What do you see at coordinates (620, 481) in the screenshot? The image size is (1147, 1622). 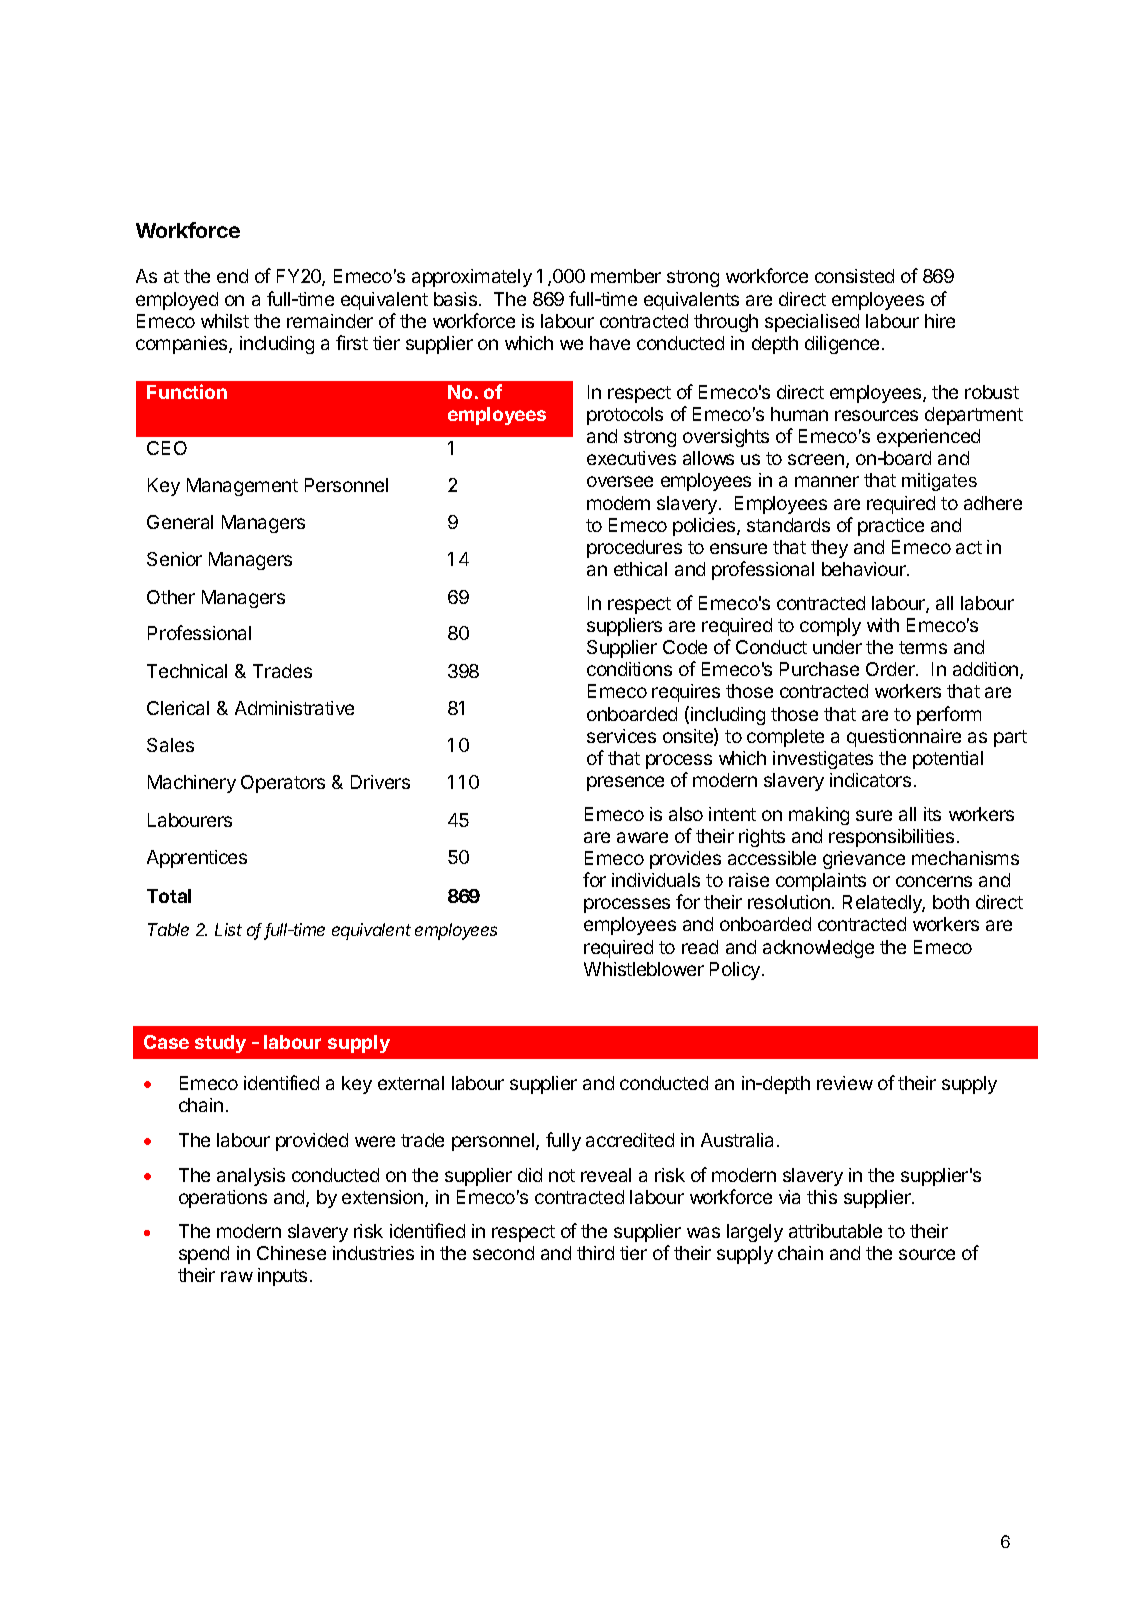 I see `oversee` at bounding box center [620, 481].
